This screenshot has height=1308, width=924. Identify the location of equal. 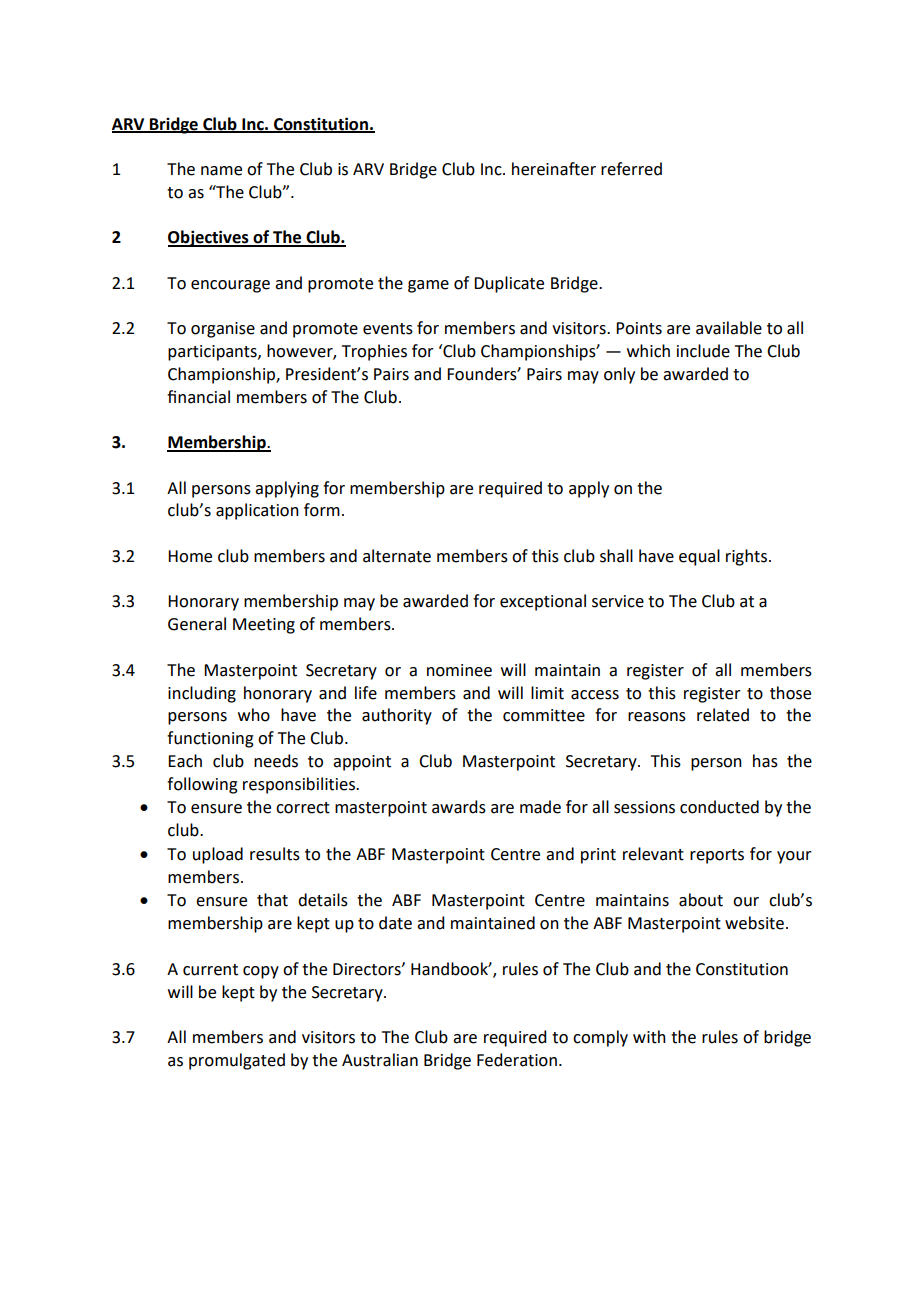
(699, 557).
